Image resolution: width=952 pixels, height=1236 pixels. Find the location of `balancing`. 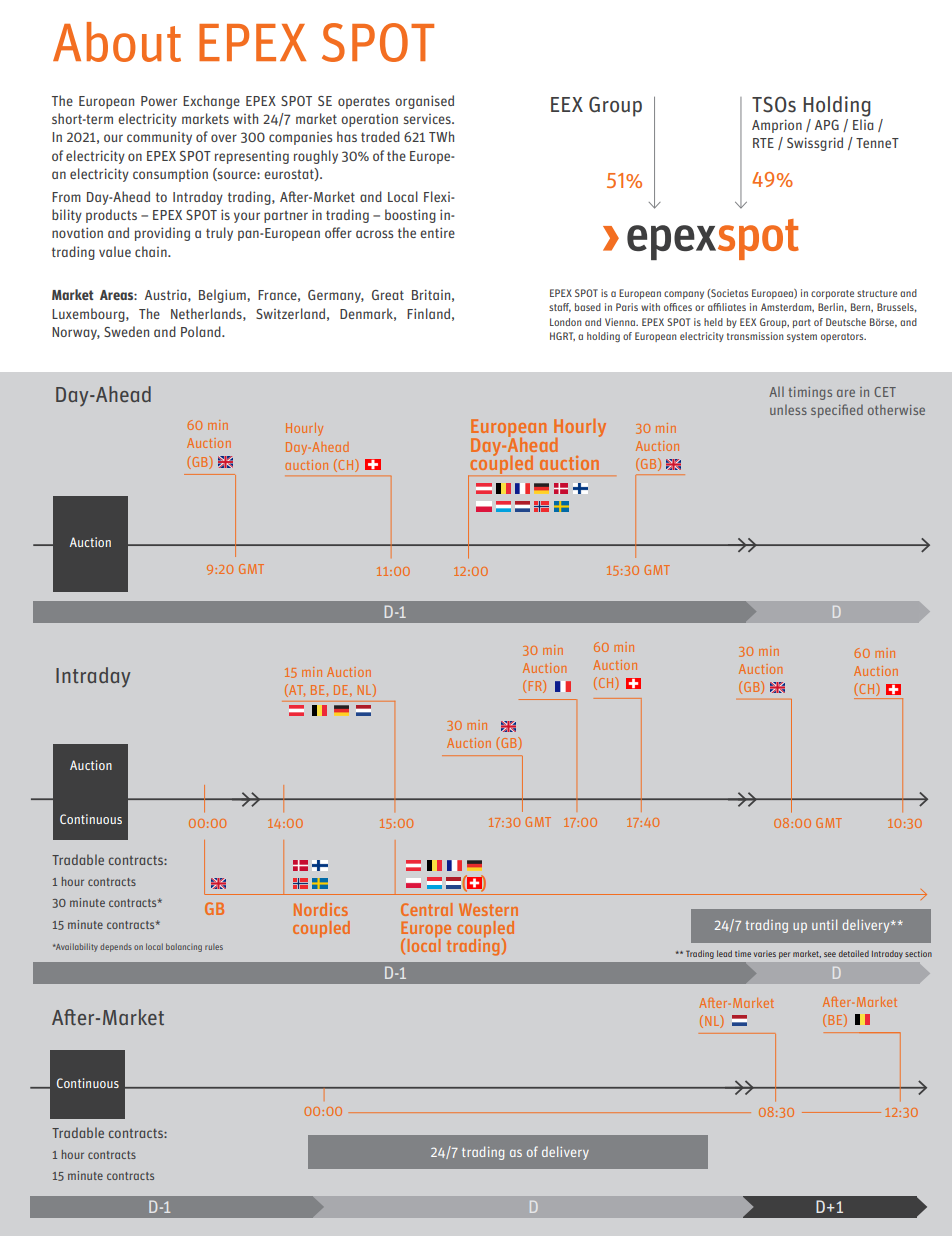

balancing is located at coordinates (184, 947).
